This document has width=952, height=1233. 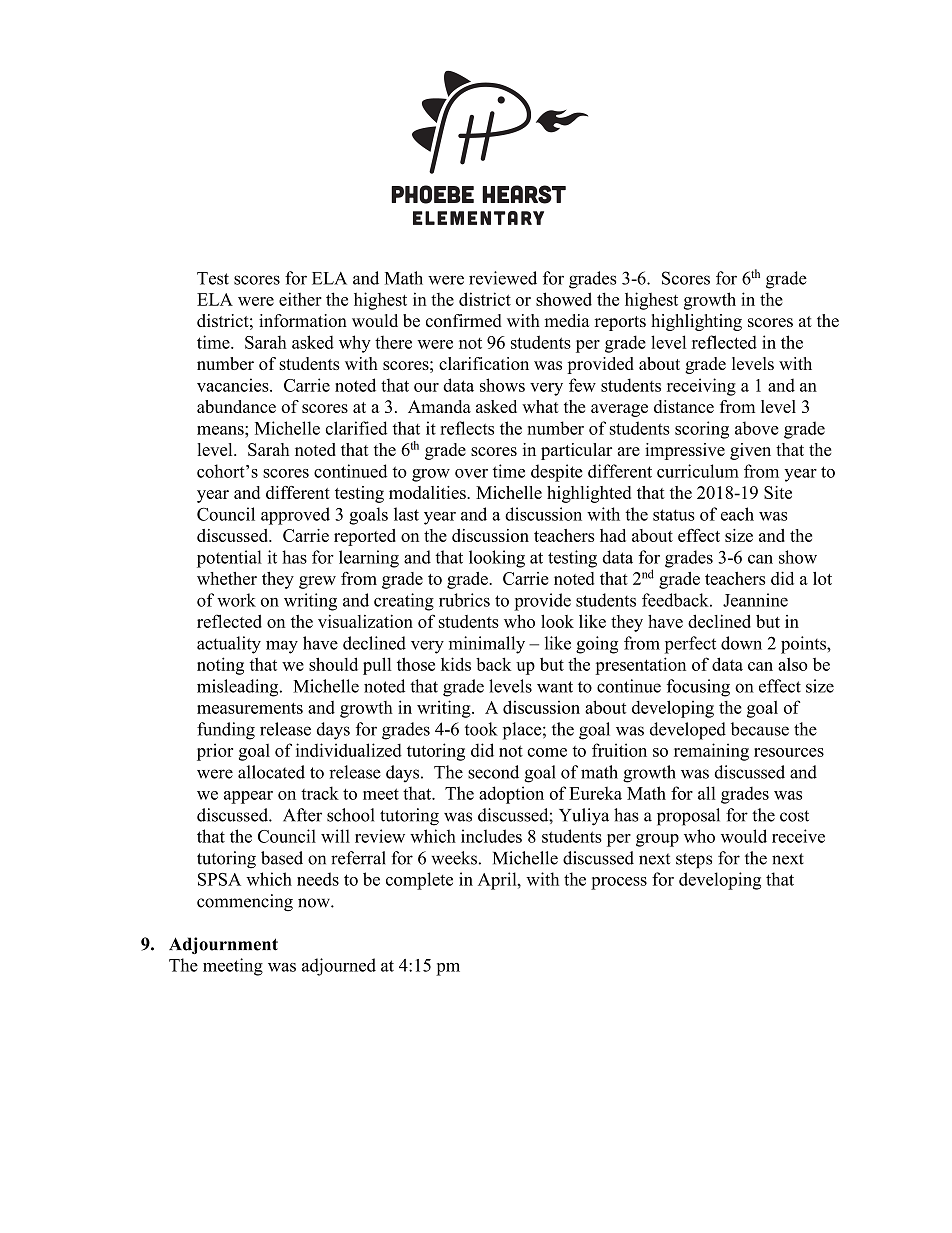 What do you see at coordinates (696, 322) in the document?
I see `highlighting` at bounding box center [696, 322].
